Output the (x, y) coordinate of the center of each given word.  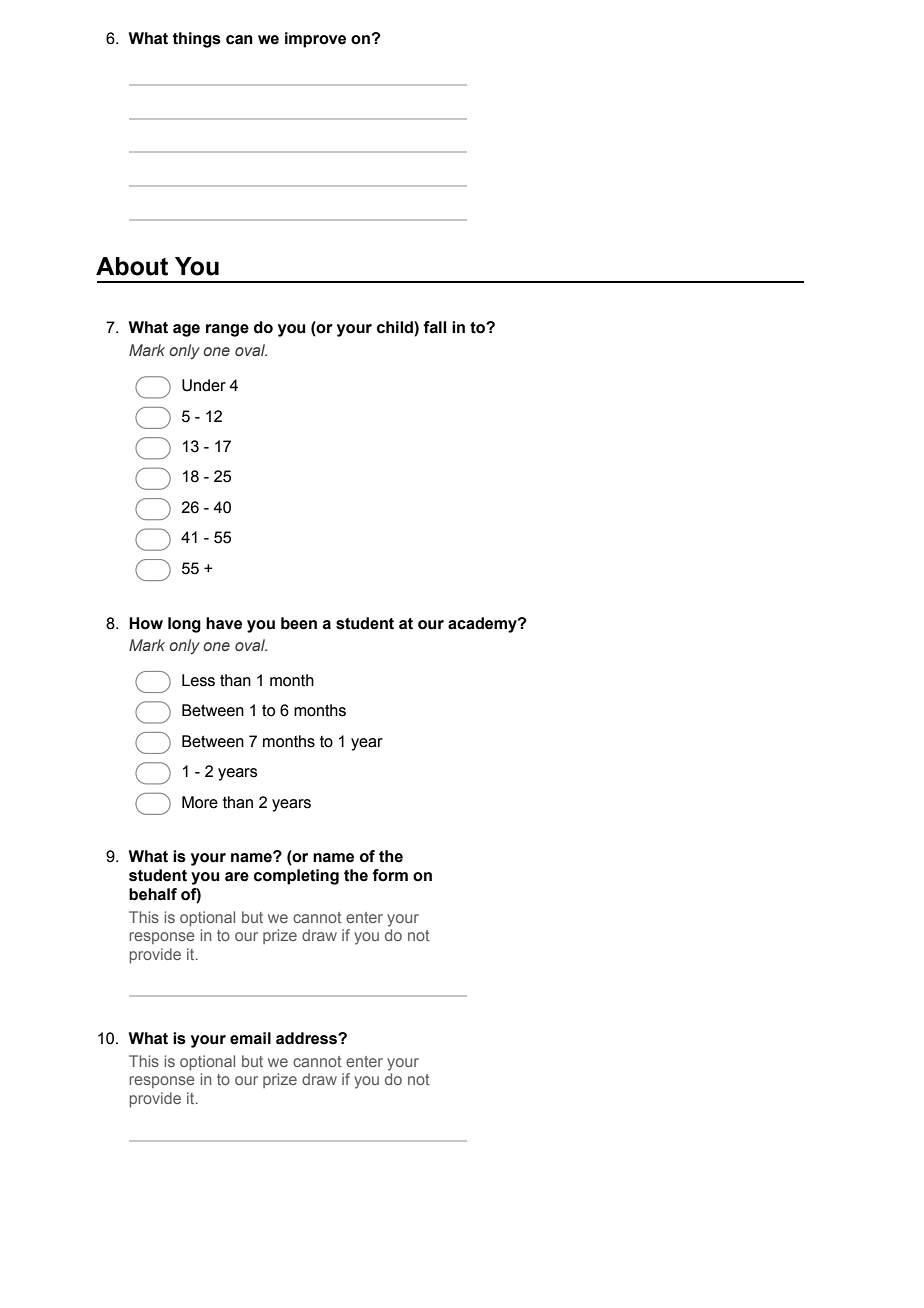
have (224, 623)
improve (315, 40)
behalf (153, 894)
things (196, 40)
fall (434, 327)
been (299, 623)
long (184, 625)
